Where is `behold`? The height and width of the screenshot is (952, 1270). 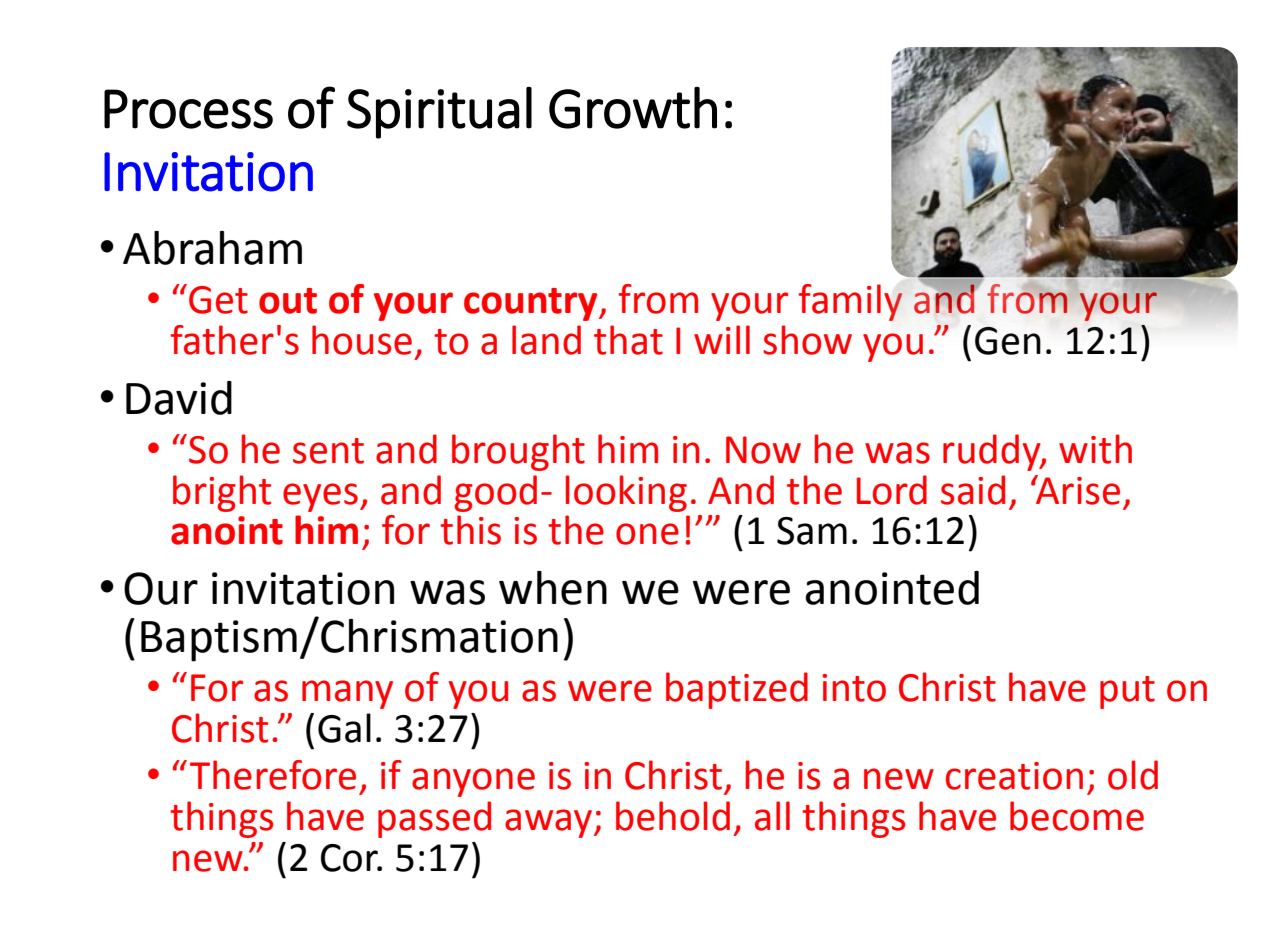
behold is located at coordinates (673, 816).
